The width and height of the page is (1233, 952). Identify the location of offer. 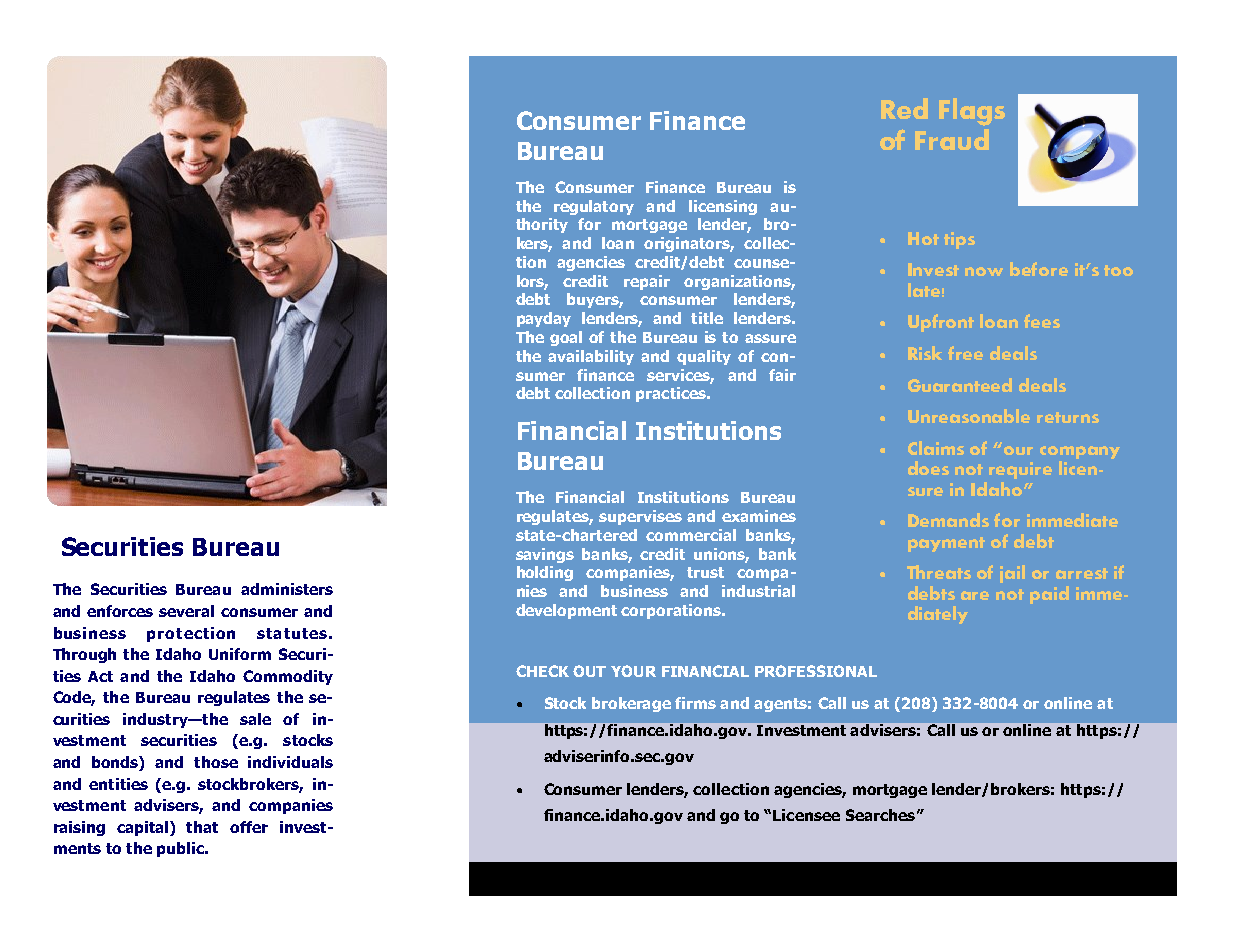
(249, 827).
